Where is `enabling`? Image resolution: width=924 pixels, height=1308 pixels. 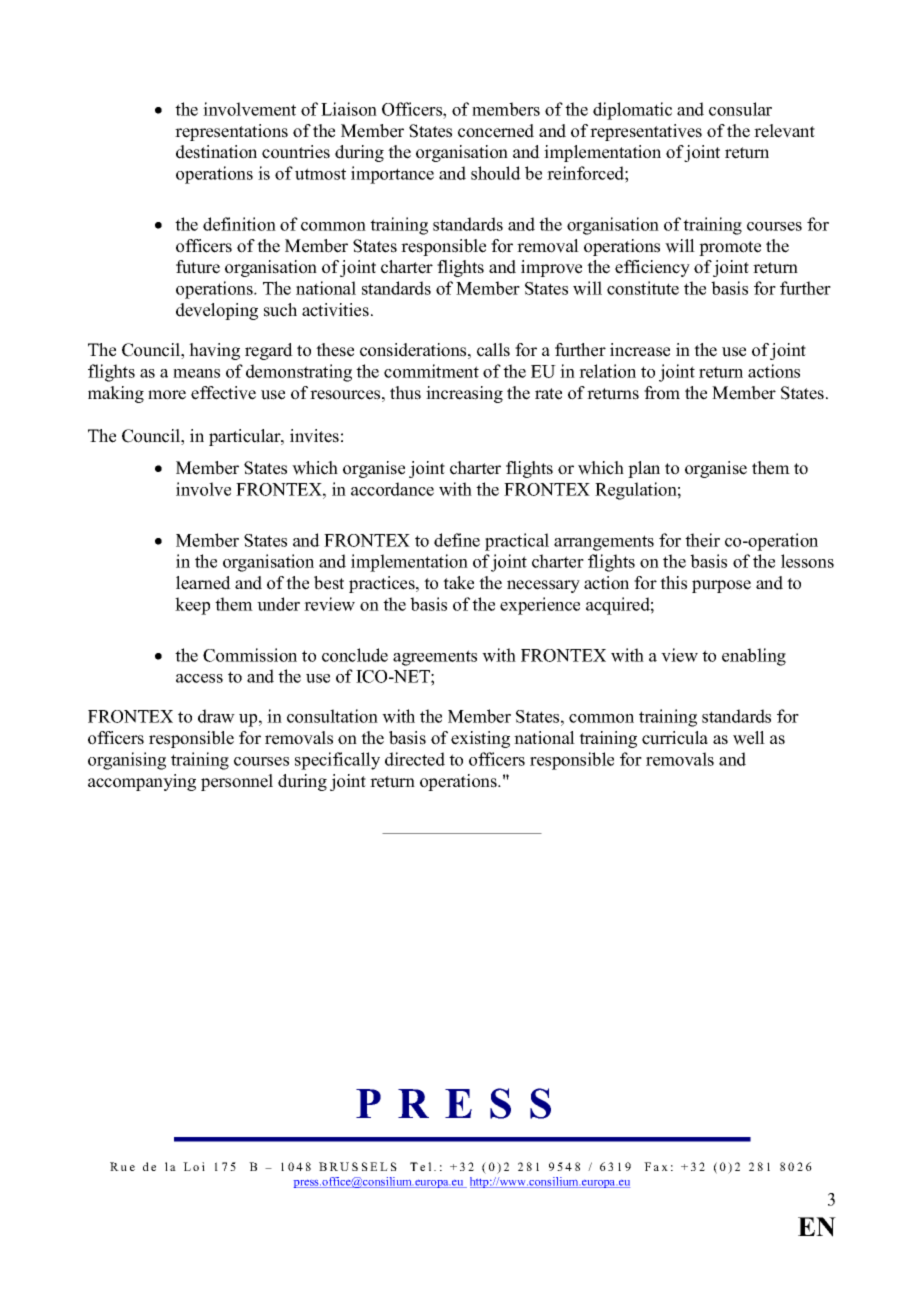
enabling is located at coordinates (754, 657).
